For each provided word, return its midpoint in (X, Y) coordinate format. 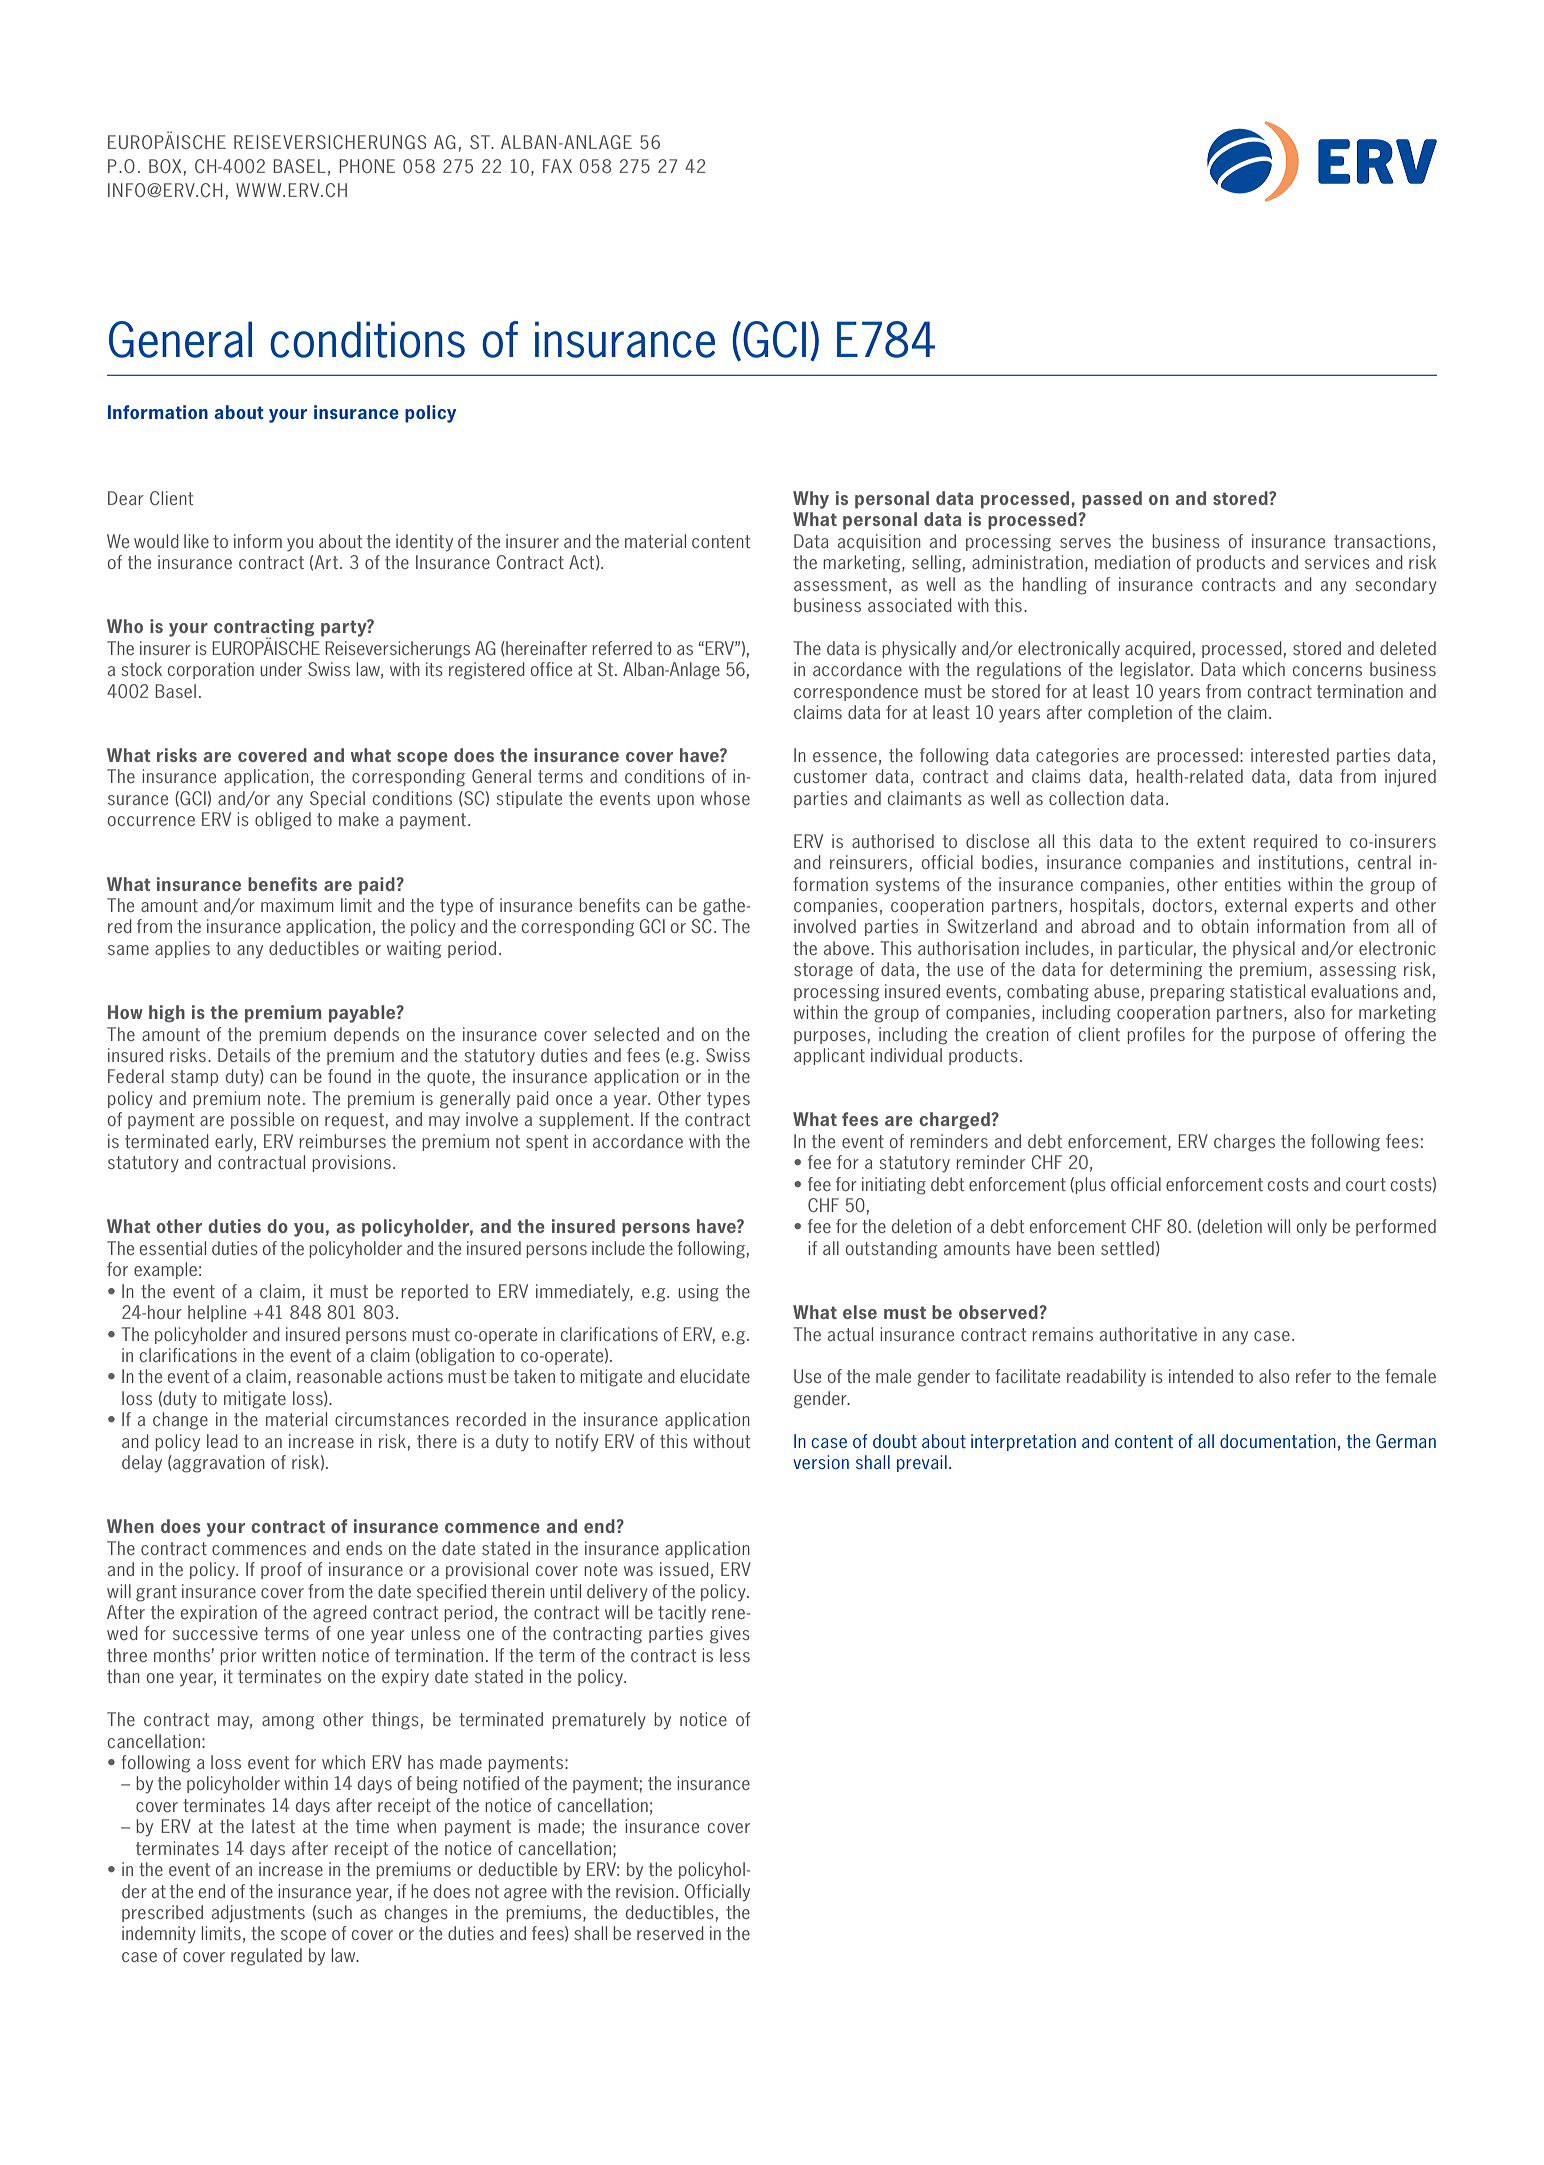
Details (244, 1055)
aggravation (218, 1464)
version (821, 1462)
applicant (829, 1056)
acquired (1158, 649)
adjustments (258, 1914)
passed (1112, 500)
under (281, 669)
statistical (1267, 991)
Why (811, 500)
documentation (1278, 1441)
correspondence (856, 692)
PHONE (367, 166)
